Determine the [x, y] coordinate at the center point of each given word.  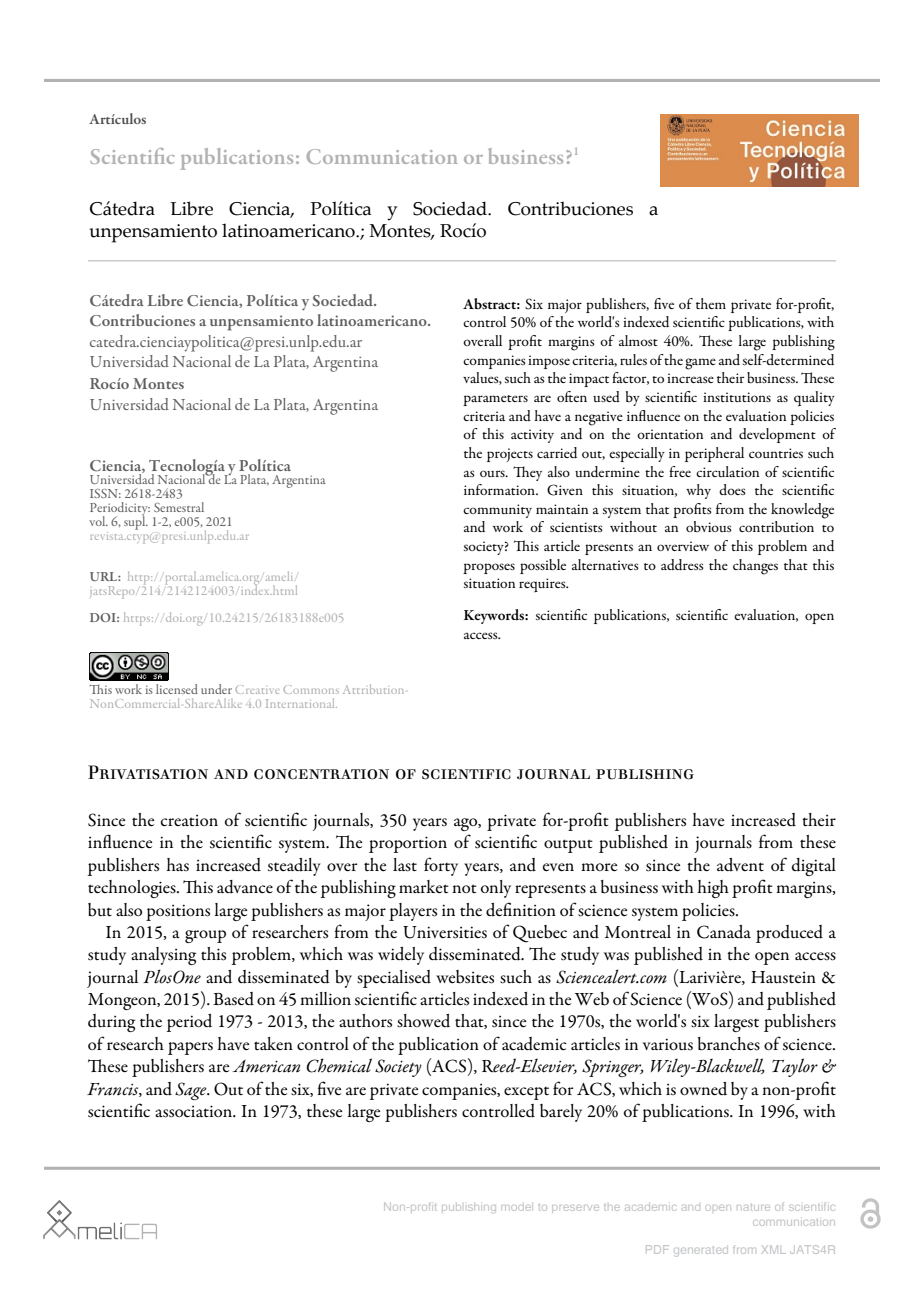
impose [549, 362]
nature [753, 1208]
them [711, 303]
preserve [575, 1208]
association [195, 1111]
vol [98, 521]
